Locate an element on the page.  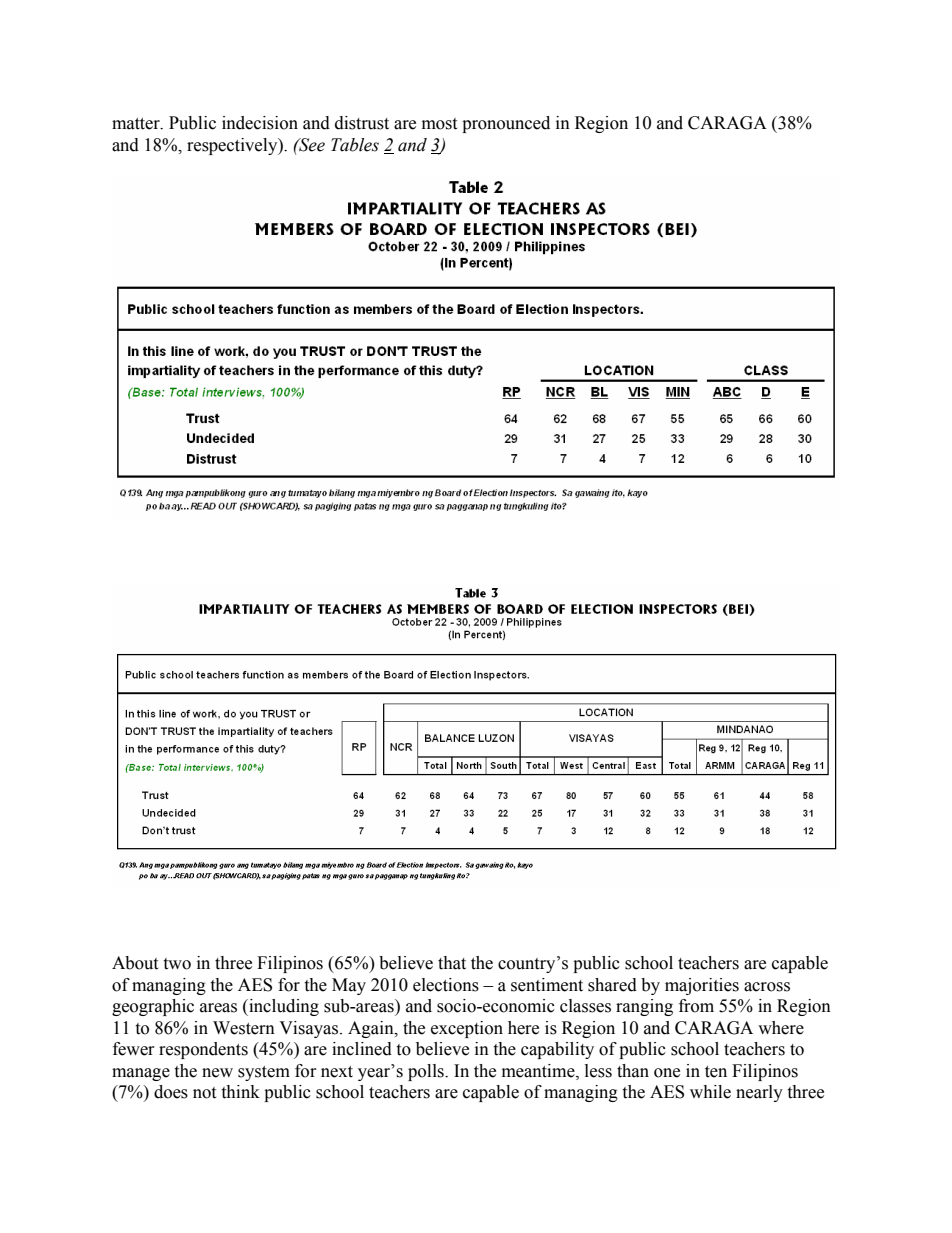
pronounced is located at coordinates (506, 124).
